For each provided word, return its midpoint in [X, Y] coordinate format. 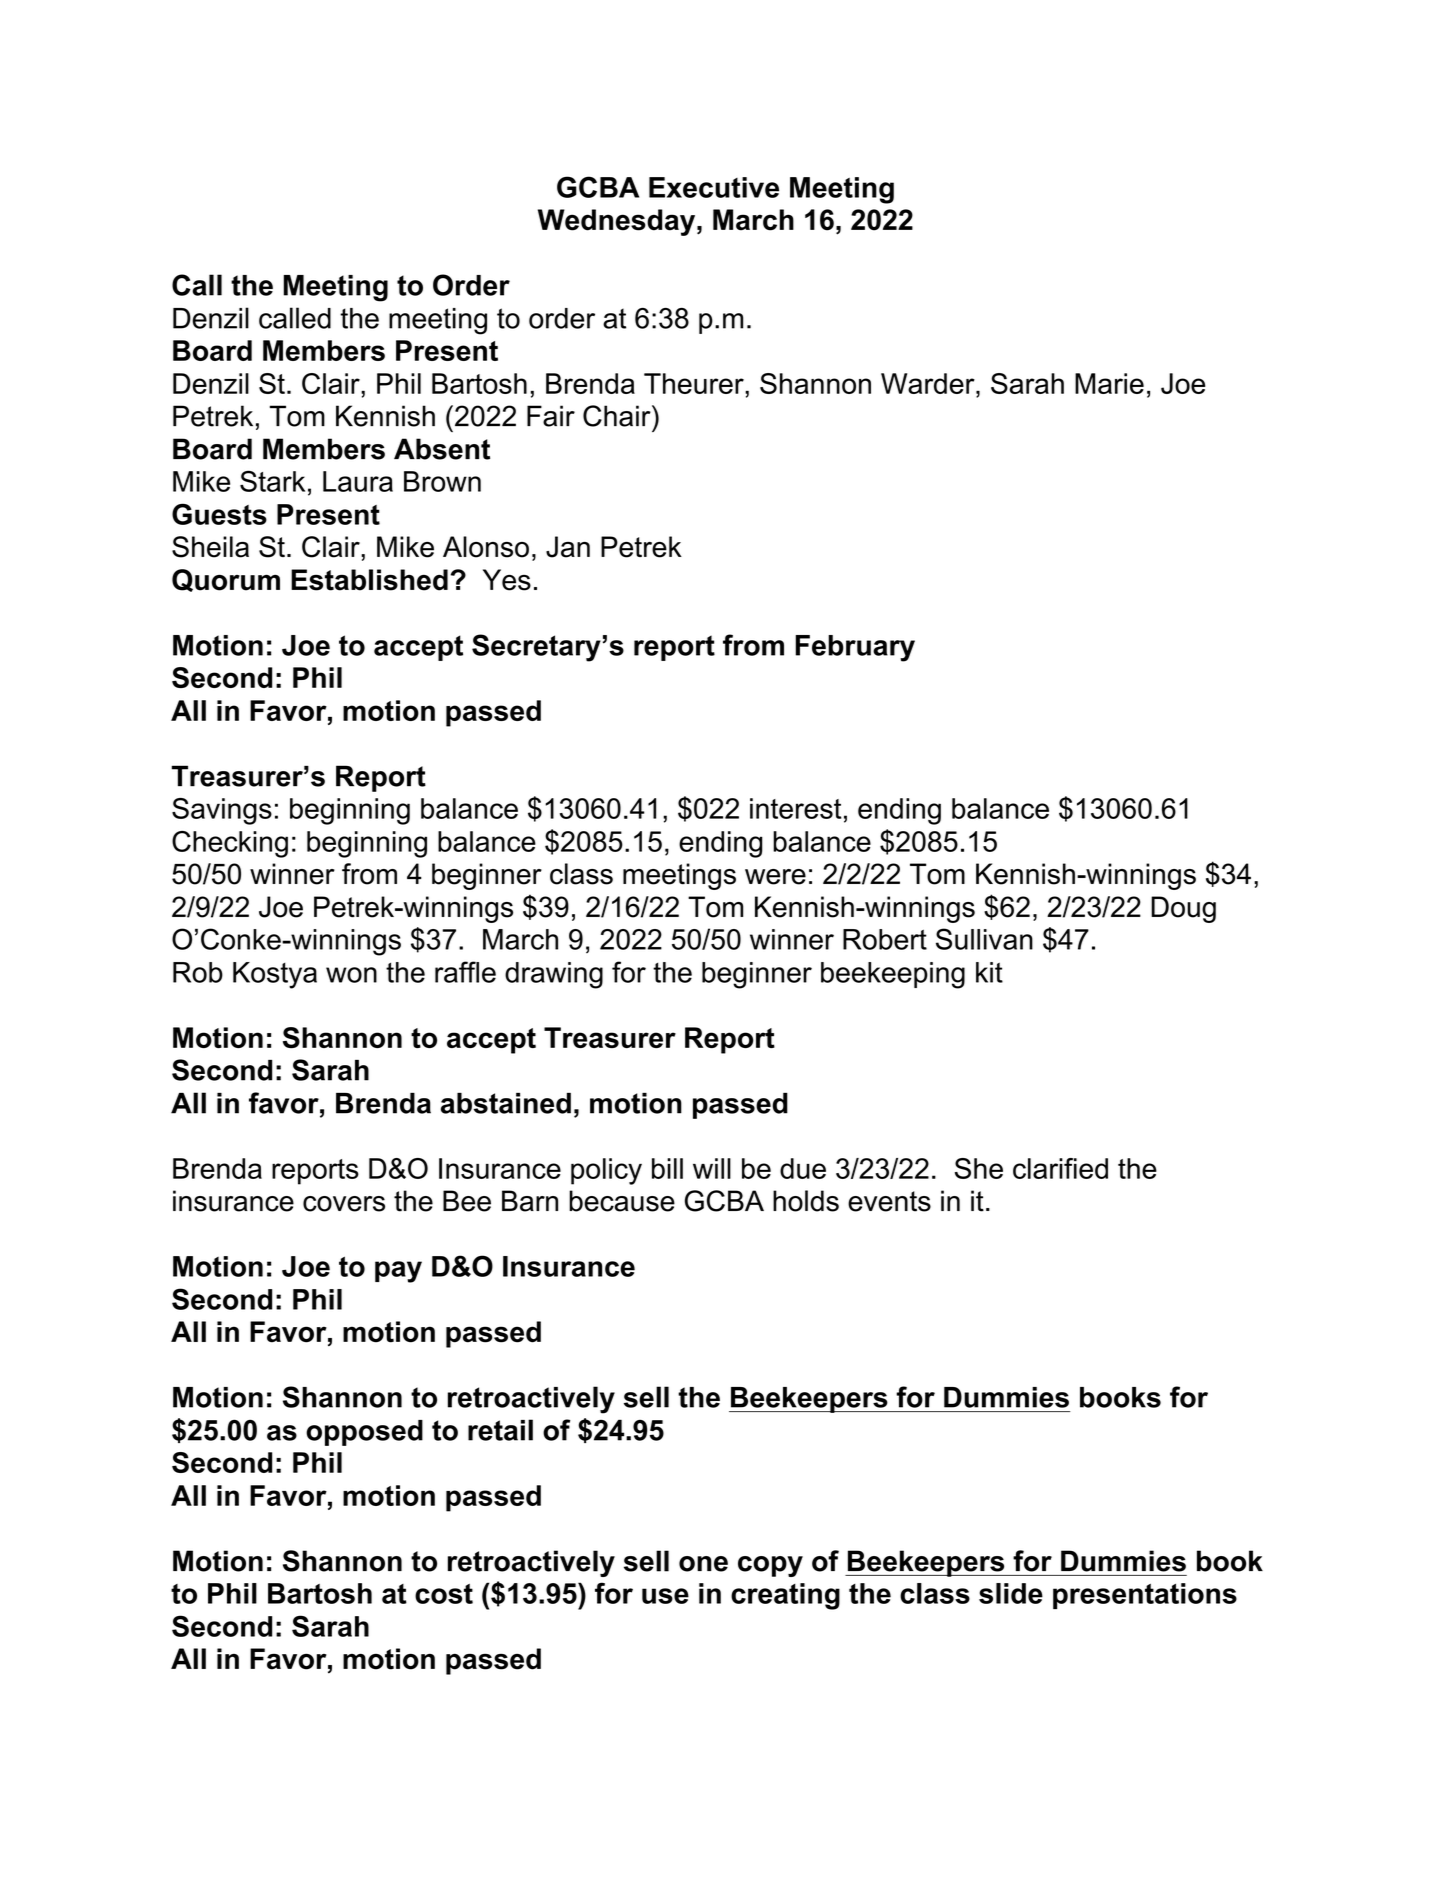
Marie [1109, 383]
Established [369, 580]
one [703, 1564]
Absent [442, 449]
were [775, 877]
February [855, 648]
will [712, 1168]
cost [444, 1594]
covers [344, 1204]
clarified [1060, 1168]
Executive [714, 187]
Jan [568, 547]
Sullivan [984, 939]
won [351, 975]
